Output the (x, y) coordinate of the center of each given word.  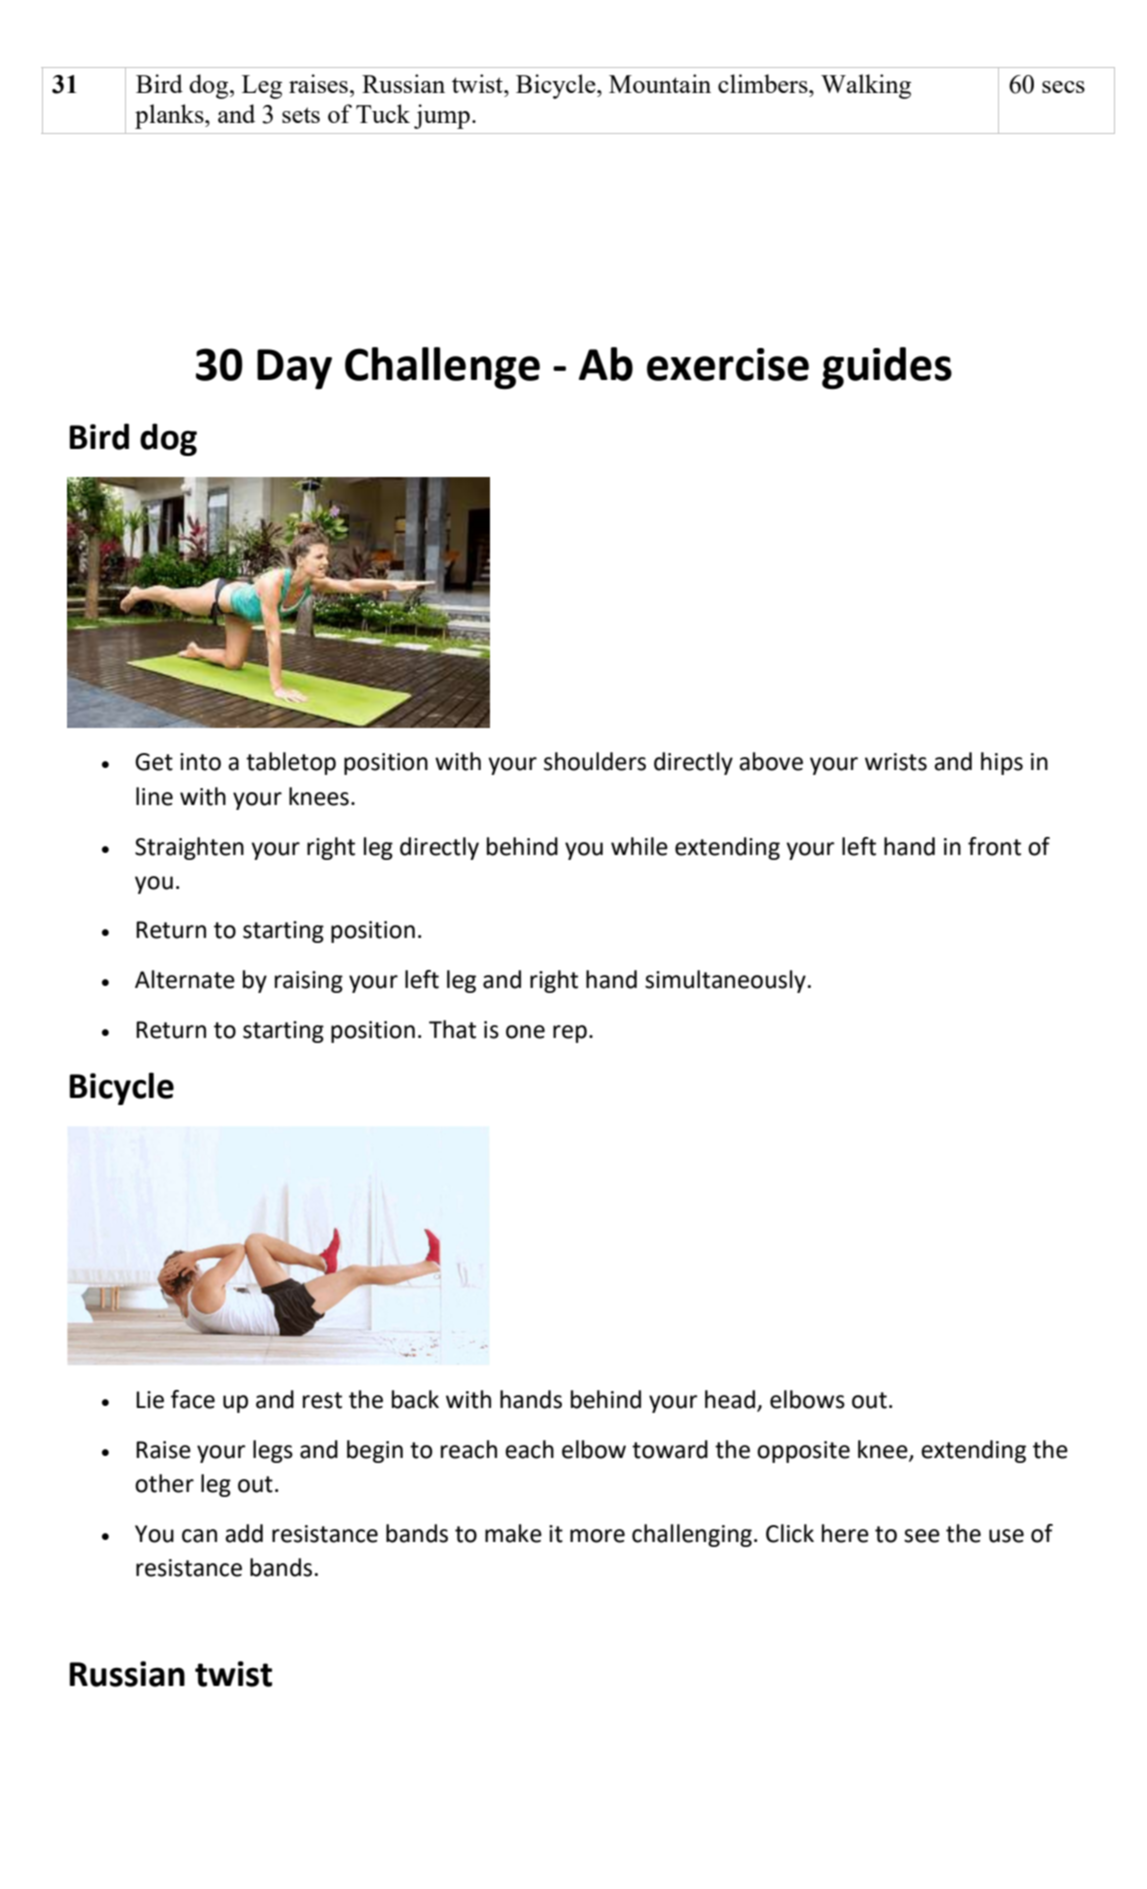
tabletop (291, 763)
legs (273, 1451)
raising (309, 982)
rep (570, 1034)
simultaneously (725, 981)
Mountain (660, 83)
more (597, 1536)
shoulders (595, 761)
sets (301, 115)
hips (1002, 763)
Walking (866, 86)
